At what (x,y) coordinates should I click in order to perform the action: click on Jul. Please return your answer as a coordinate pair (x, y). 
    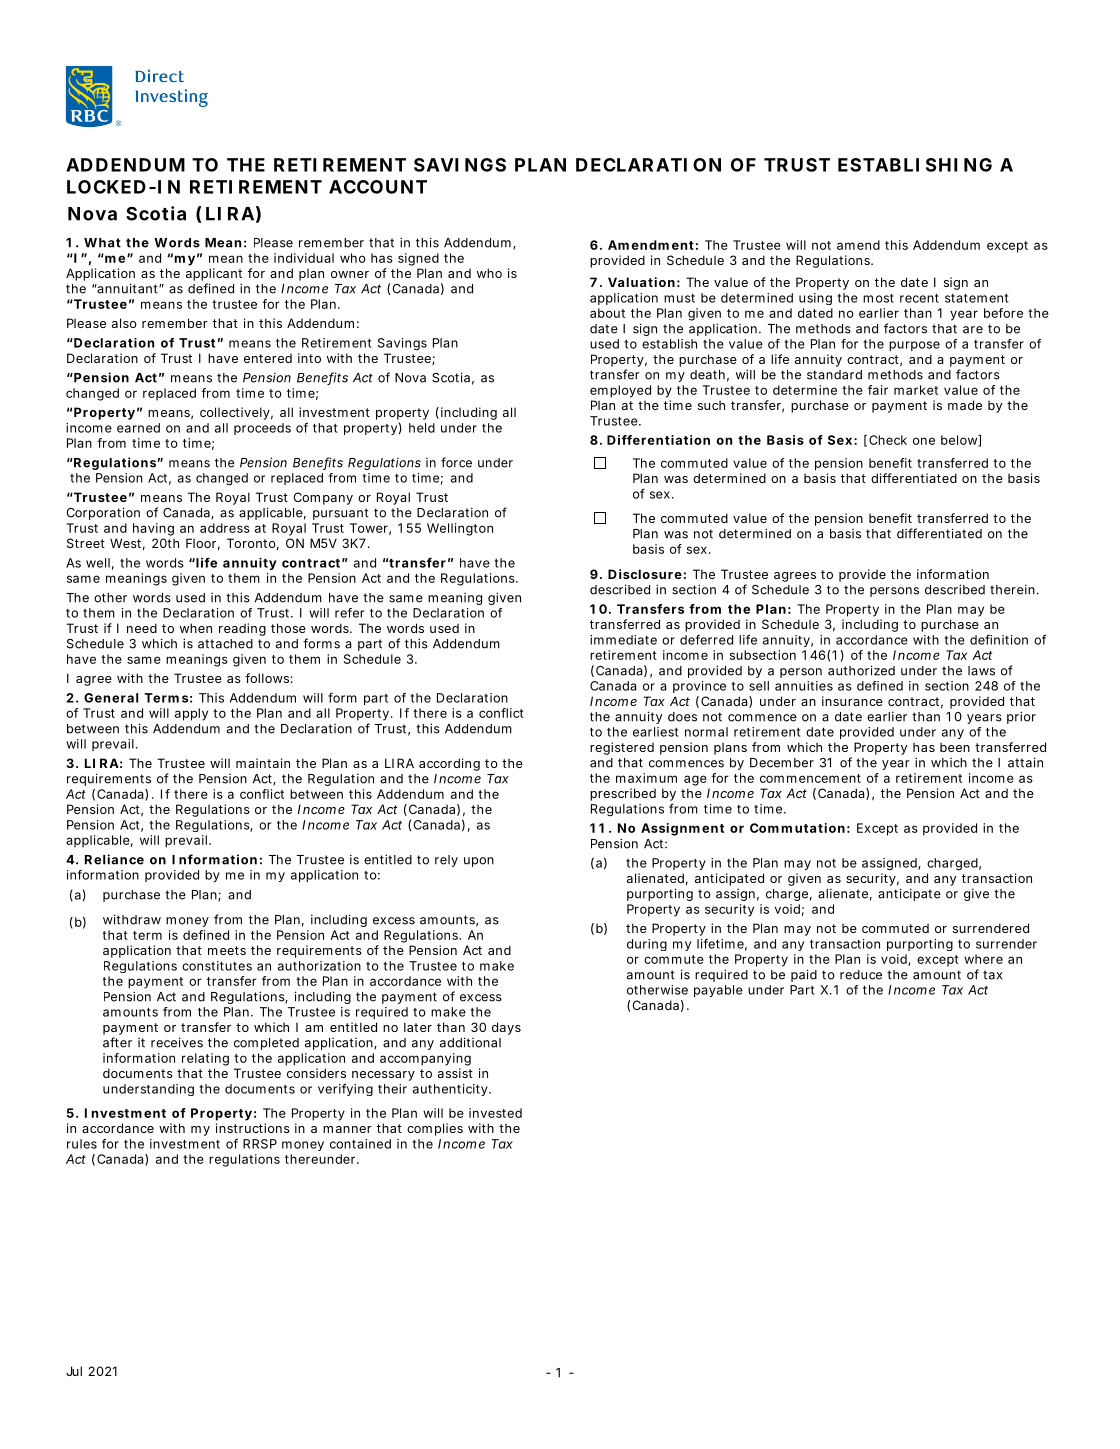
    Looking at the image, I should click on (74, 1371).
